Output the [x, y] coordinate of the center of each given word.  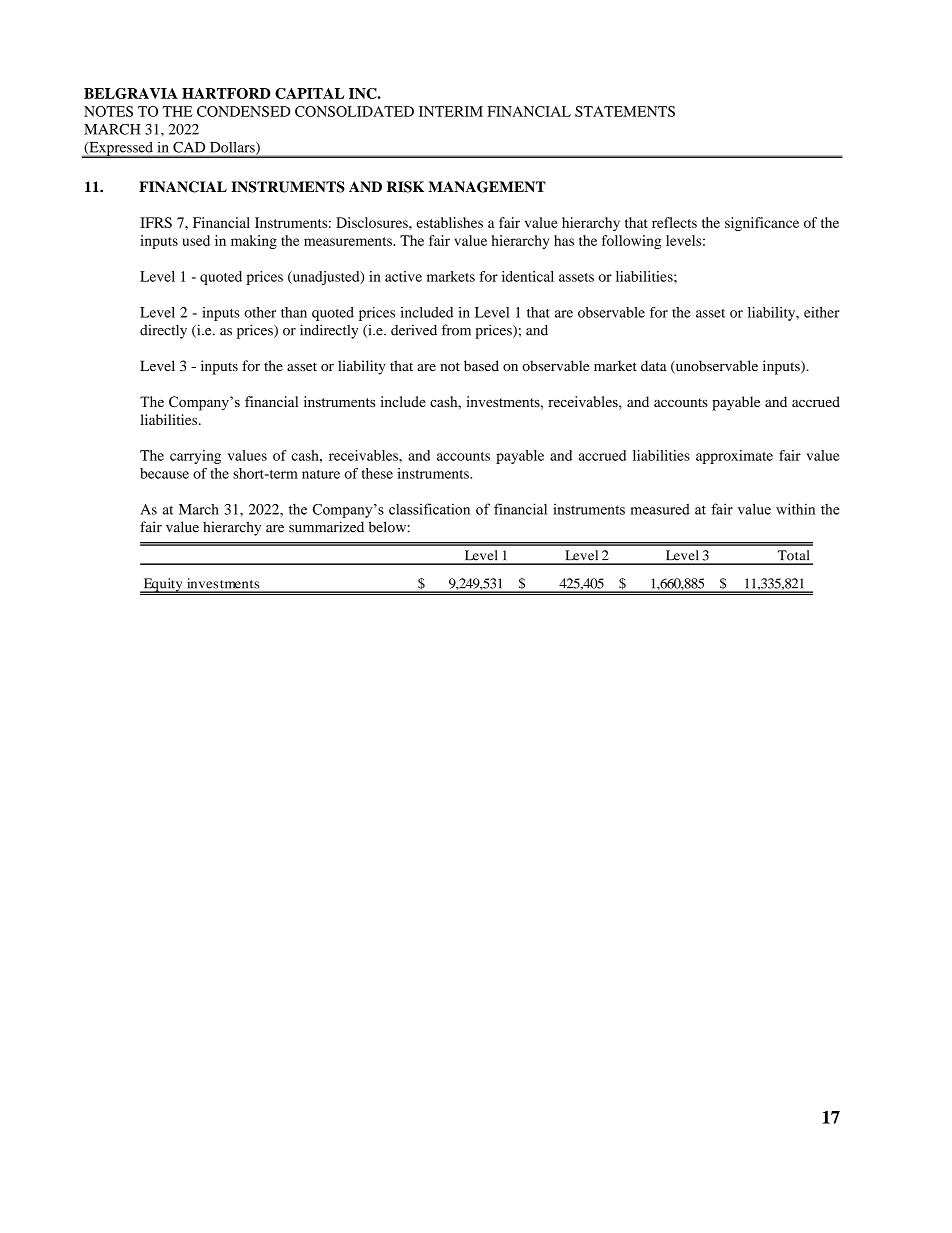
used [196, 240]
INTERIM [451, 111]
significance [762, 224]
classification [429, 509]
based [481, 365]
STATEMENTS [625, 111]
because [164, 473]
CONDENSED [244, 111]
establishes [449, 222]
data [654, 365]
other [260, 312]
